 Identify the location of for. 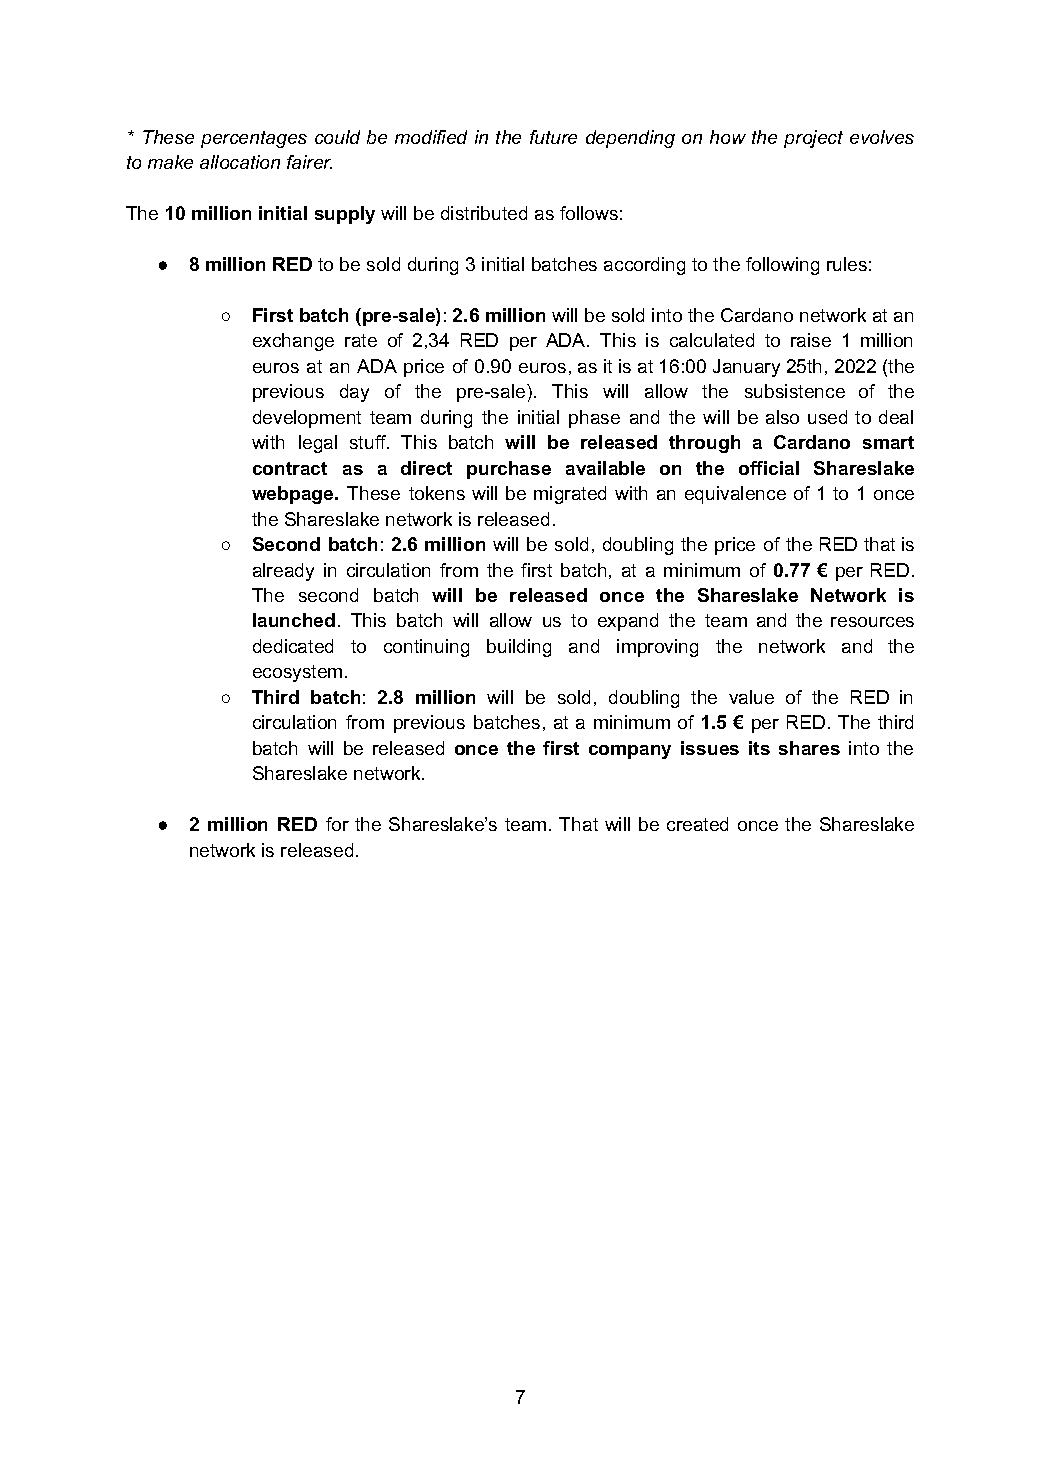
(337, 824).
